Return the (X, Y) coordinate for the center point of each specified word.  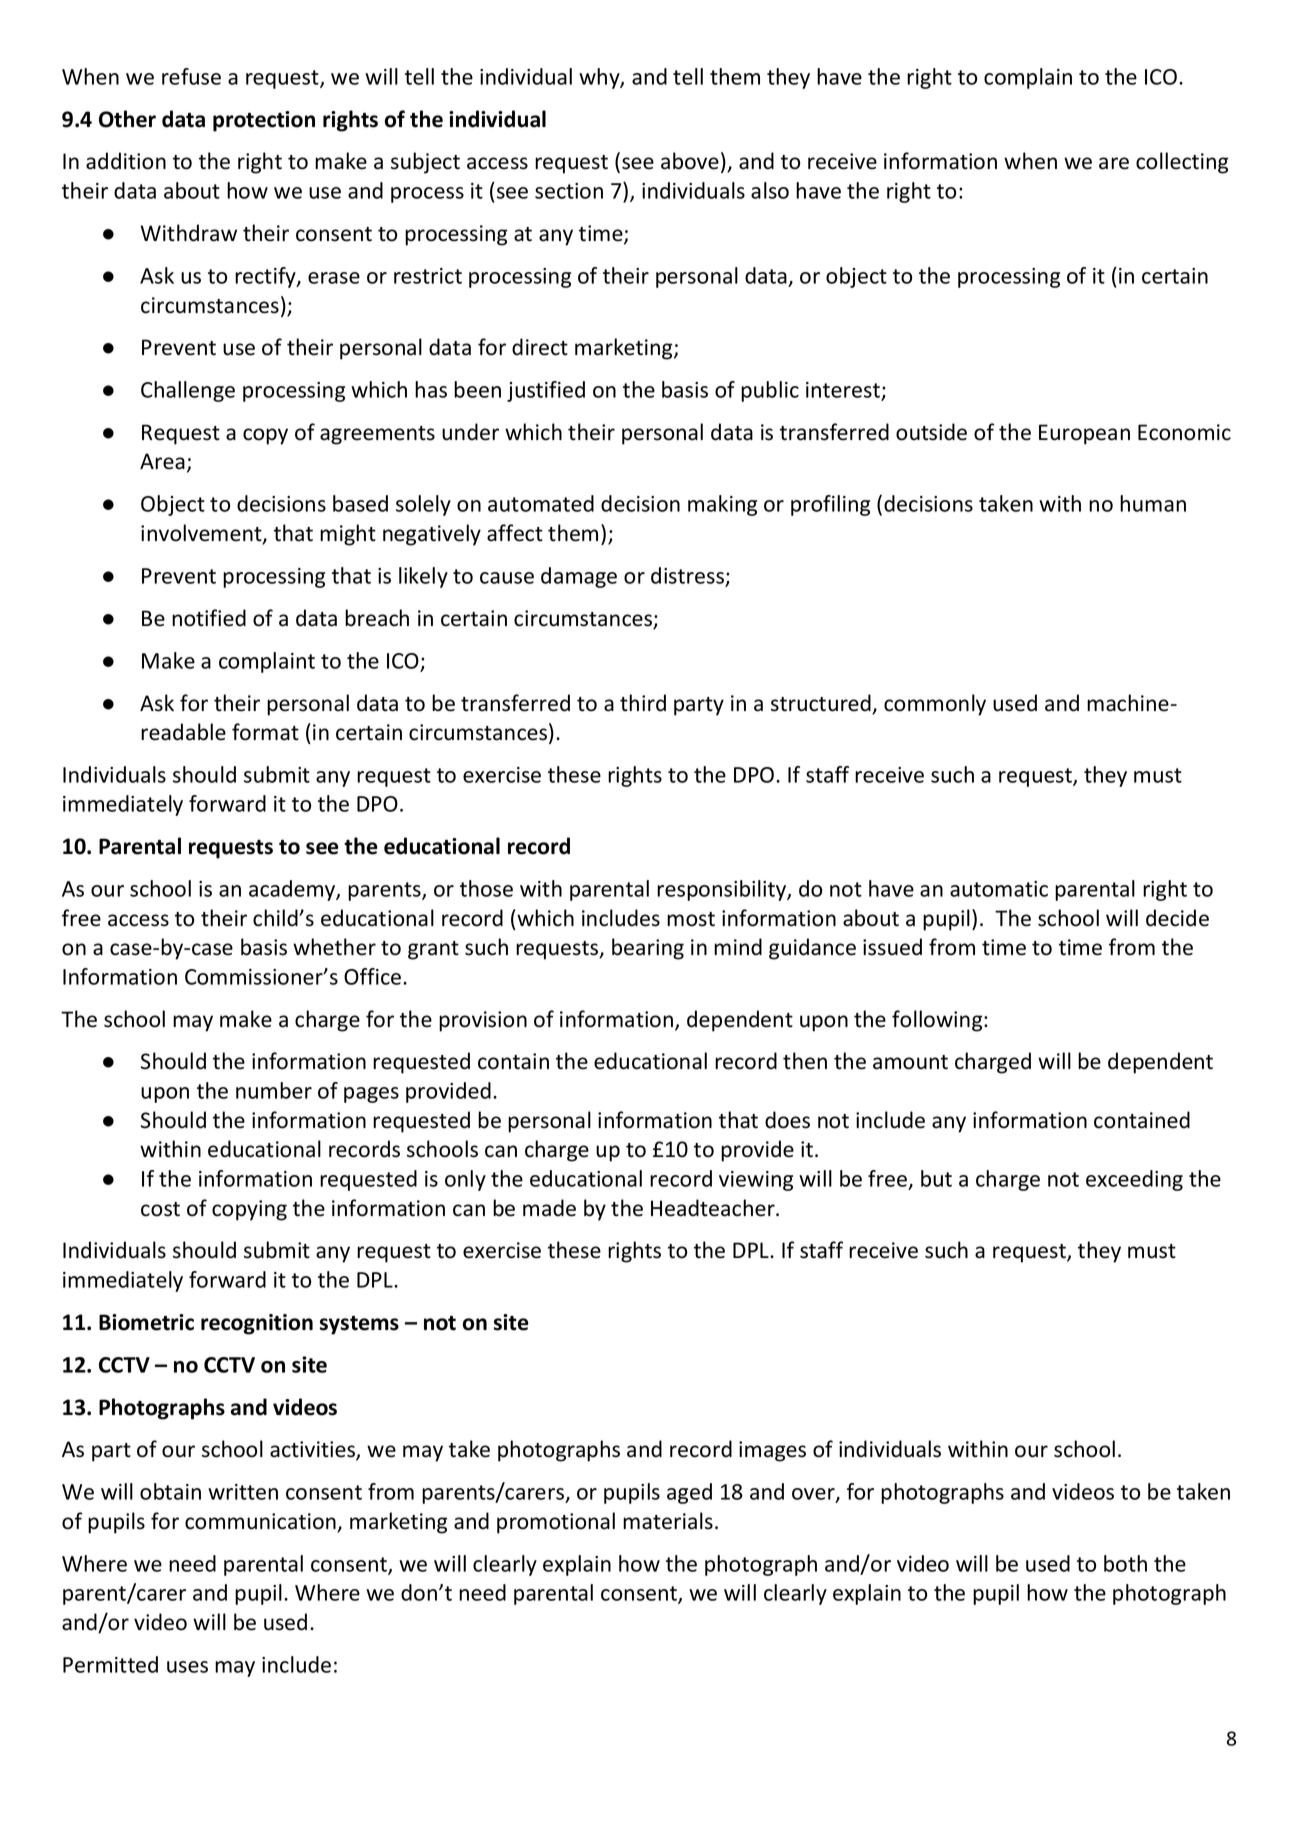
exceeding (1134, 1180)
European (1084, 434)
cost (160, 1209)
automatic (999, 889)
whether (334, 947)
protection (264, 121)
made (549, 1208)
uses (187, 1667)
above (690, 161)
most (691, 919)
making (722, 505)
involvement (202, 534)
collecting (1182, 163)
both (1125, 1563)
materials (668, 1521)
